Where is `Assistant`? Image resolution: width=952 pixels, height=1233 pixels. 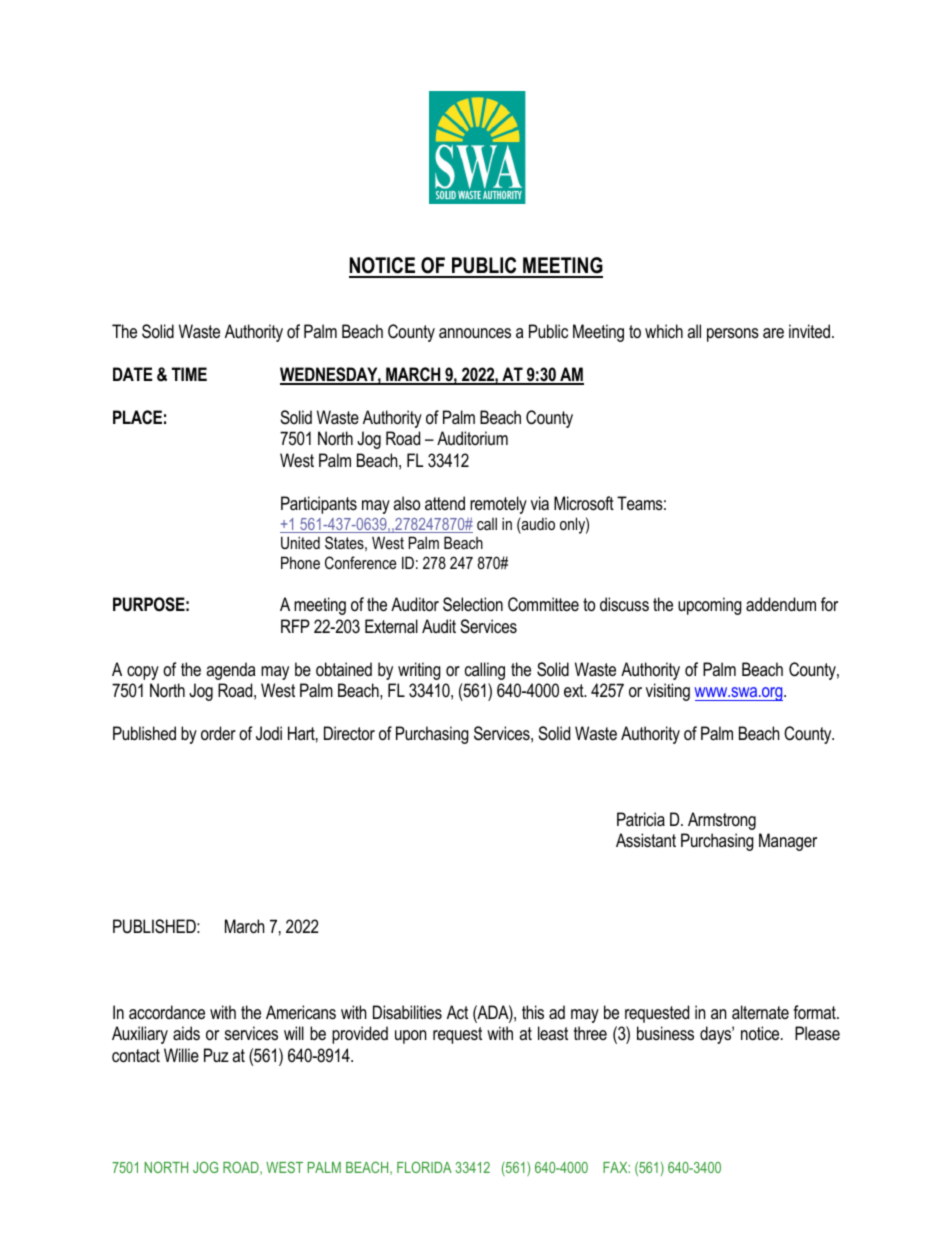
Assistant is located at coordinates (646, 840).
